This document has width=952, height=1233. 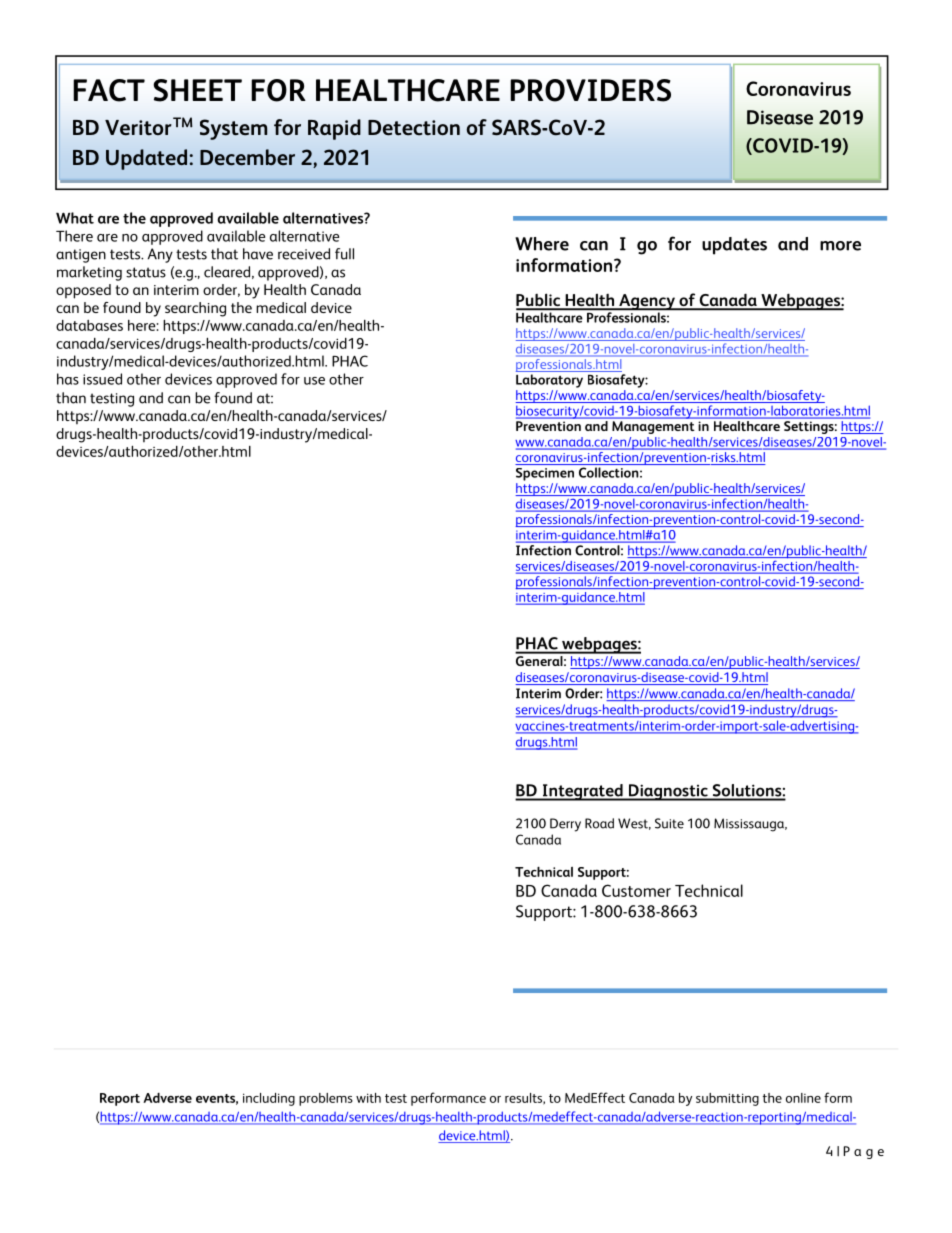 I want to click on Derry, so click(x=565, y=825).
